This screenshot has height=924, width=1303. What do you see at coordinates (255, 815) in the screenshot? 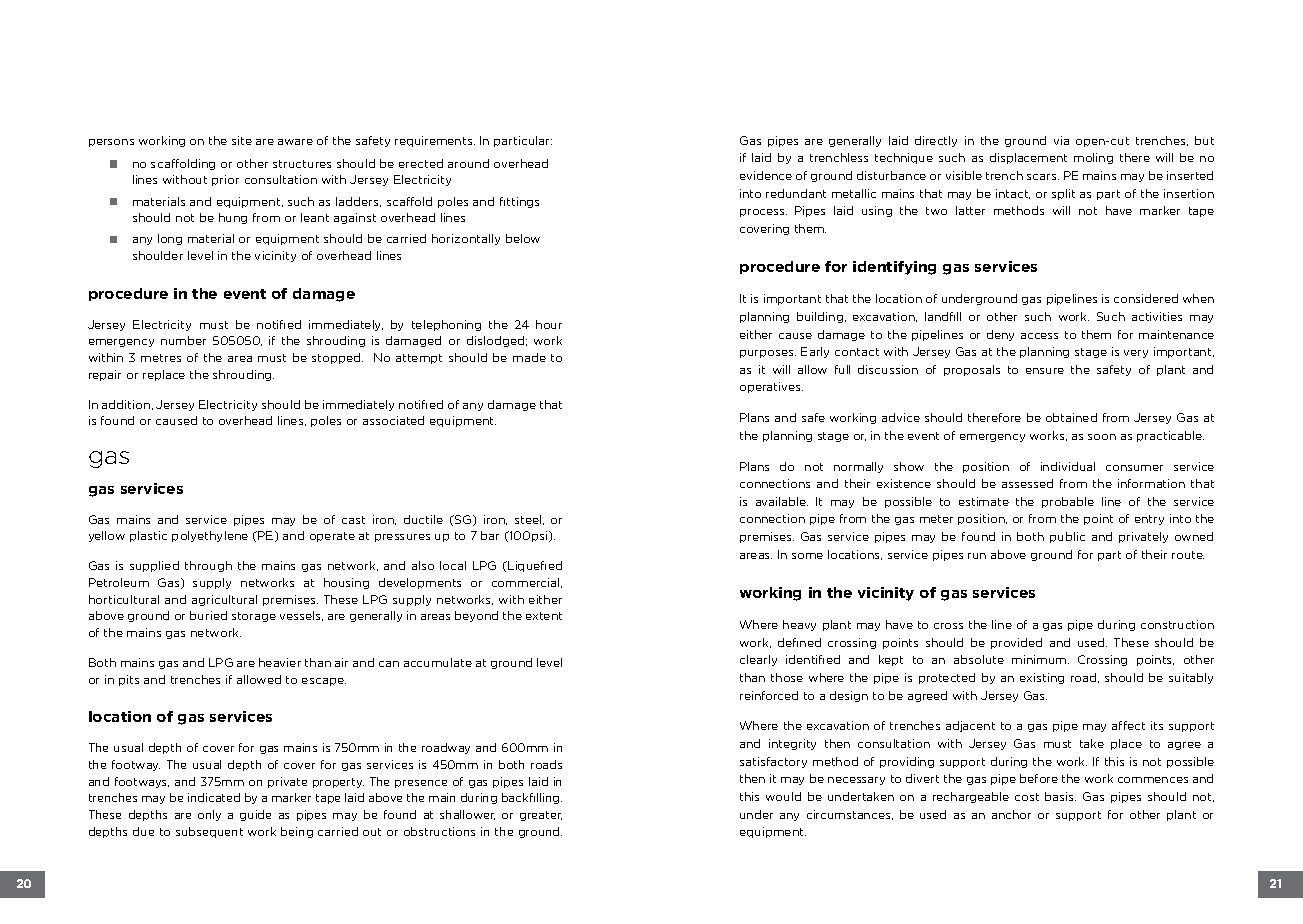
I see `guide` at bounding box center [255, 815].
